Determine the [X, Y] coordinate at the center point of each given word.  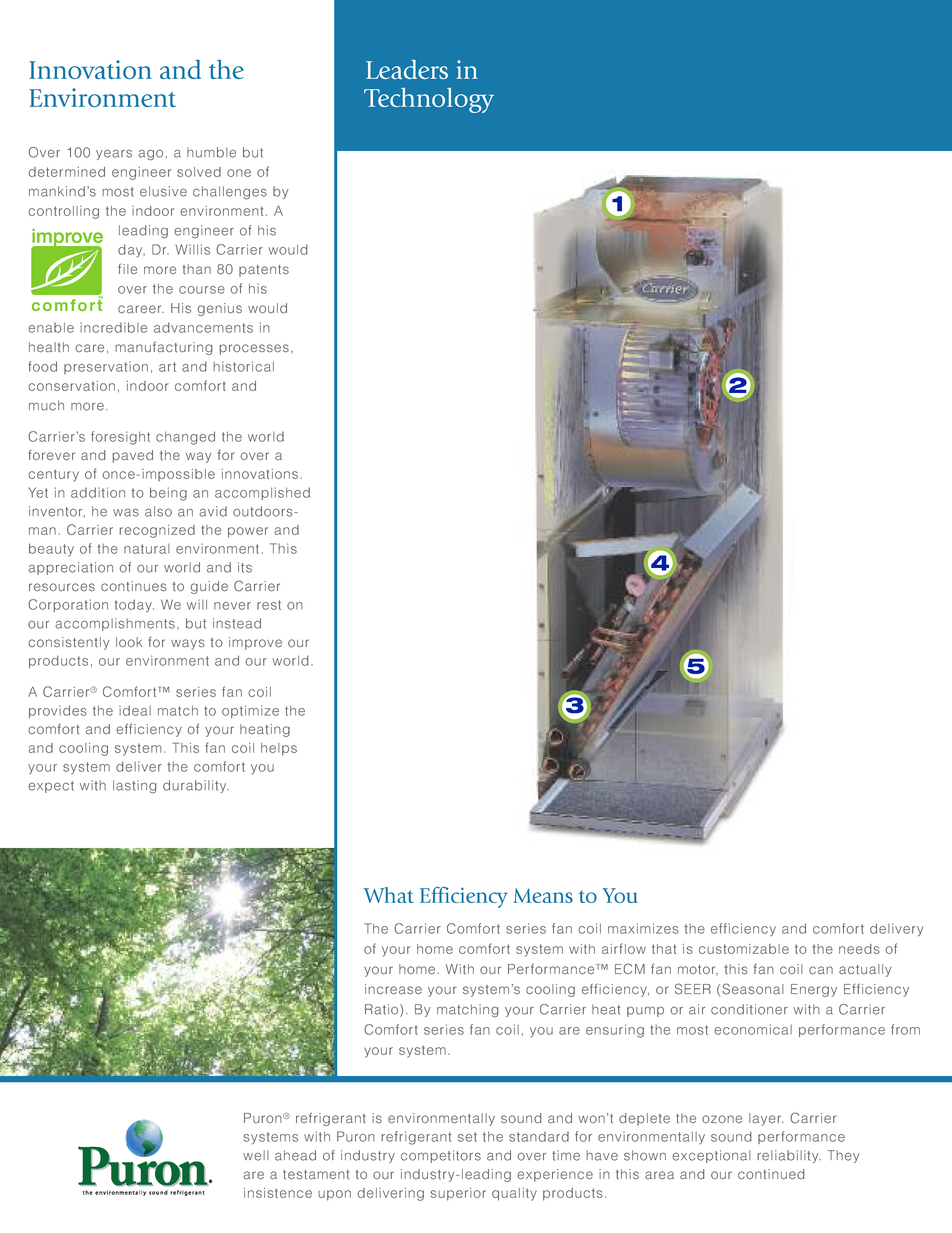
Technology [429, 100]
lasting [134, 787]
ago [150, 155]
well [256, 1155]
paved [132, 456]
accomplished [262, 493]
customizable [744, 949]
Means [543, 895]
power [248, 532]
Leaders [407, 69]
